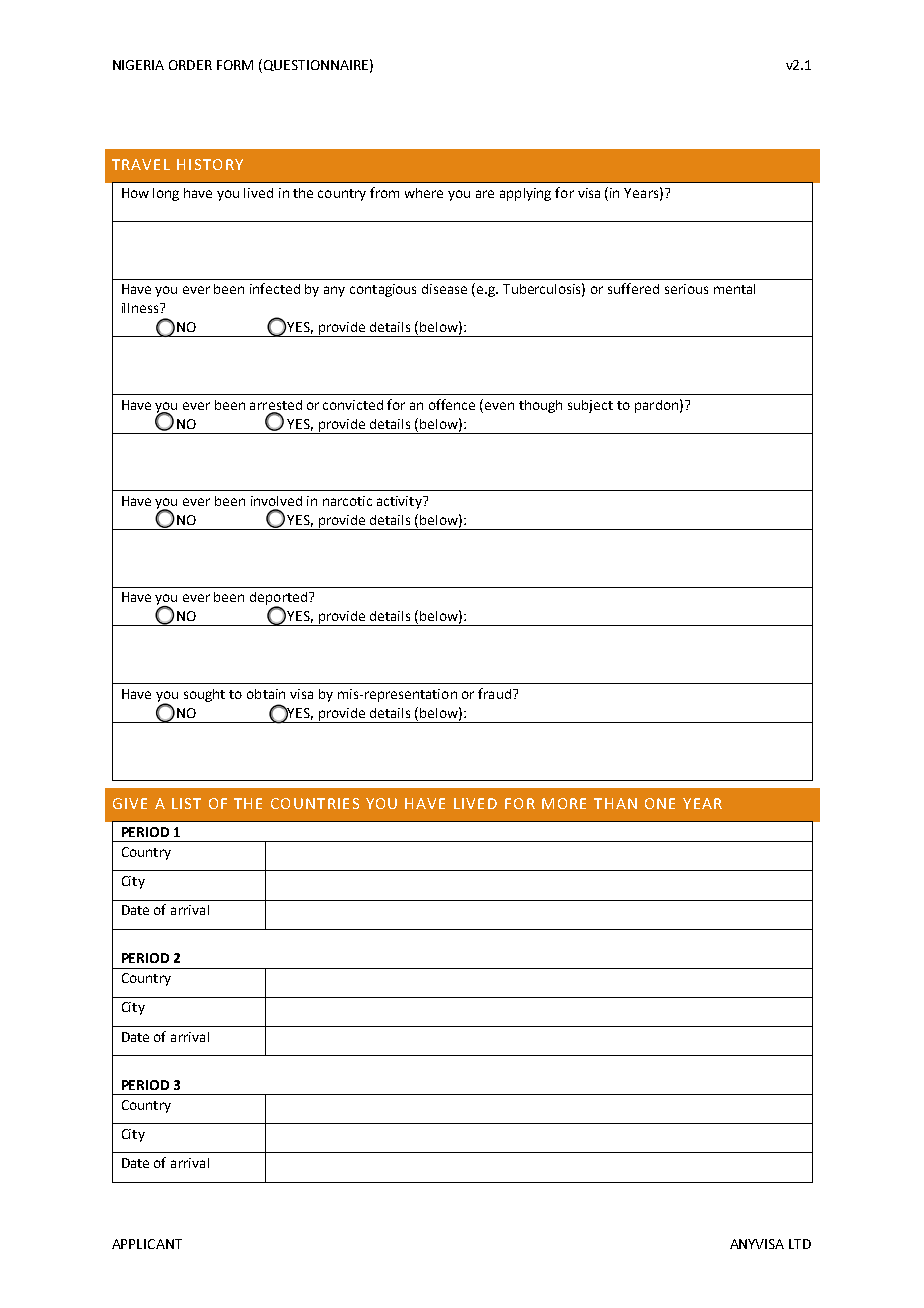 The width and height of the image is (924, 1308). What do you see at coordinates (276, 405) in the image?
I see `arrested` at bounding box center [276, 405].
